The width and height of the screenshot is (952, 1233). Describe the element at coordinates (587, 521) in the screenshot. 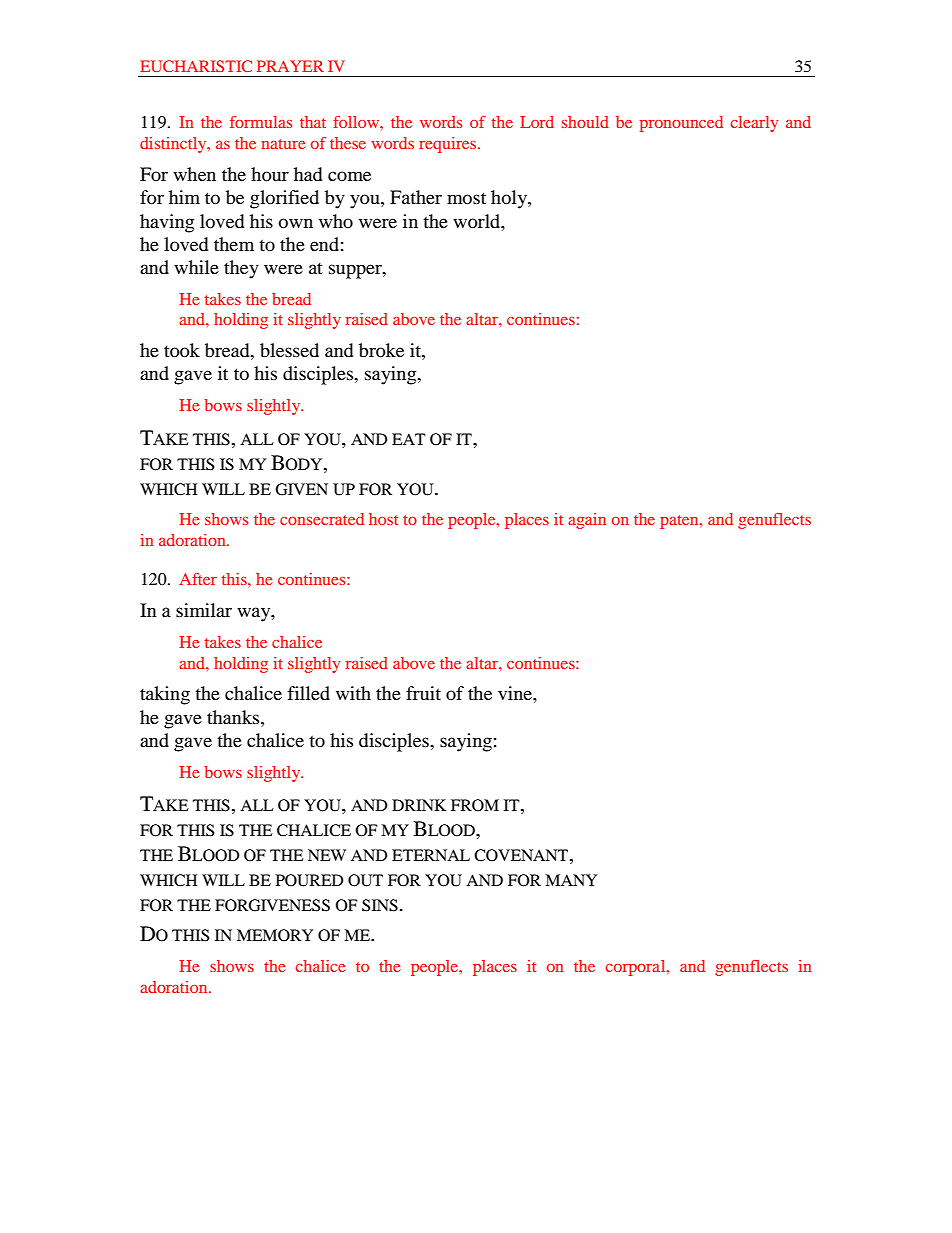

I see `again` at that location.
